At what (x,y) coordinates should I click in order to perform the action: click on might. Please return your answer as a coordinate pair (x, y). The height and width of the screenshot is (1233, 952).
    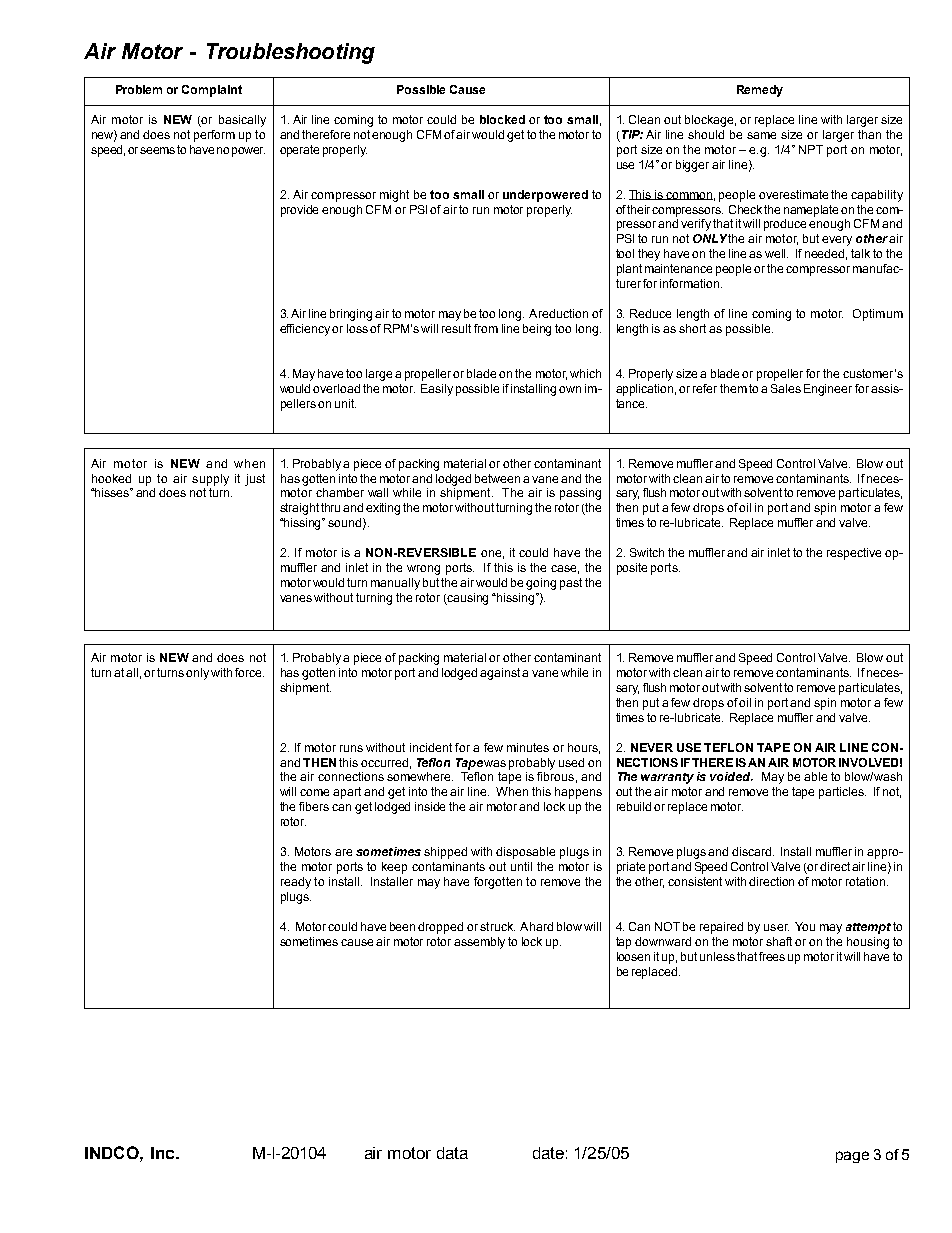
    Looking at the image, I should click on (394, 196).
